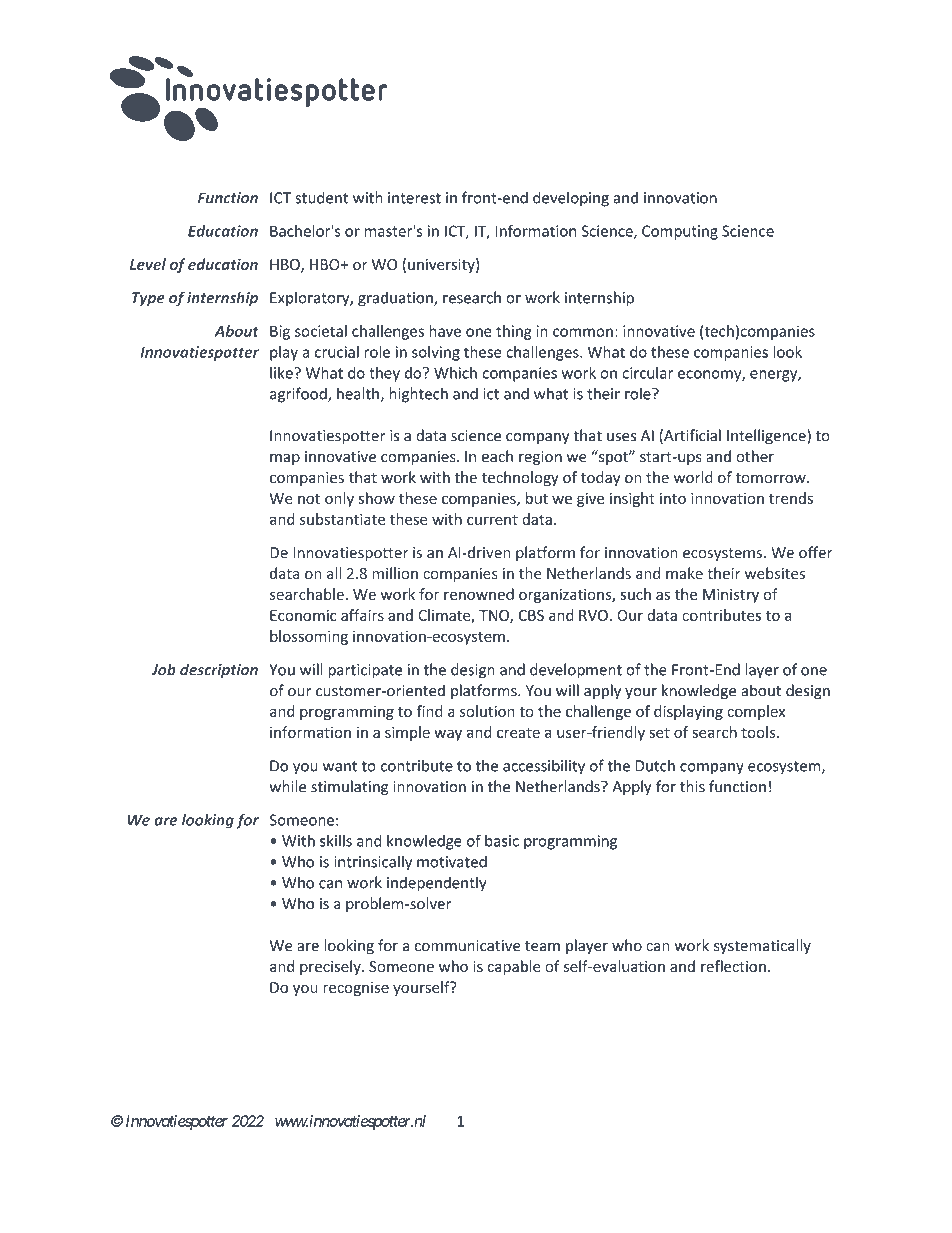  I want to click on solution, so click(487, 711).
